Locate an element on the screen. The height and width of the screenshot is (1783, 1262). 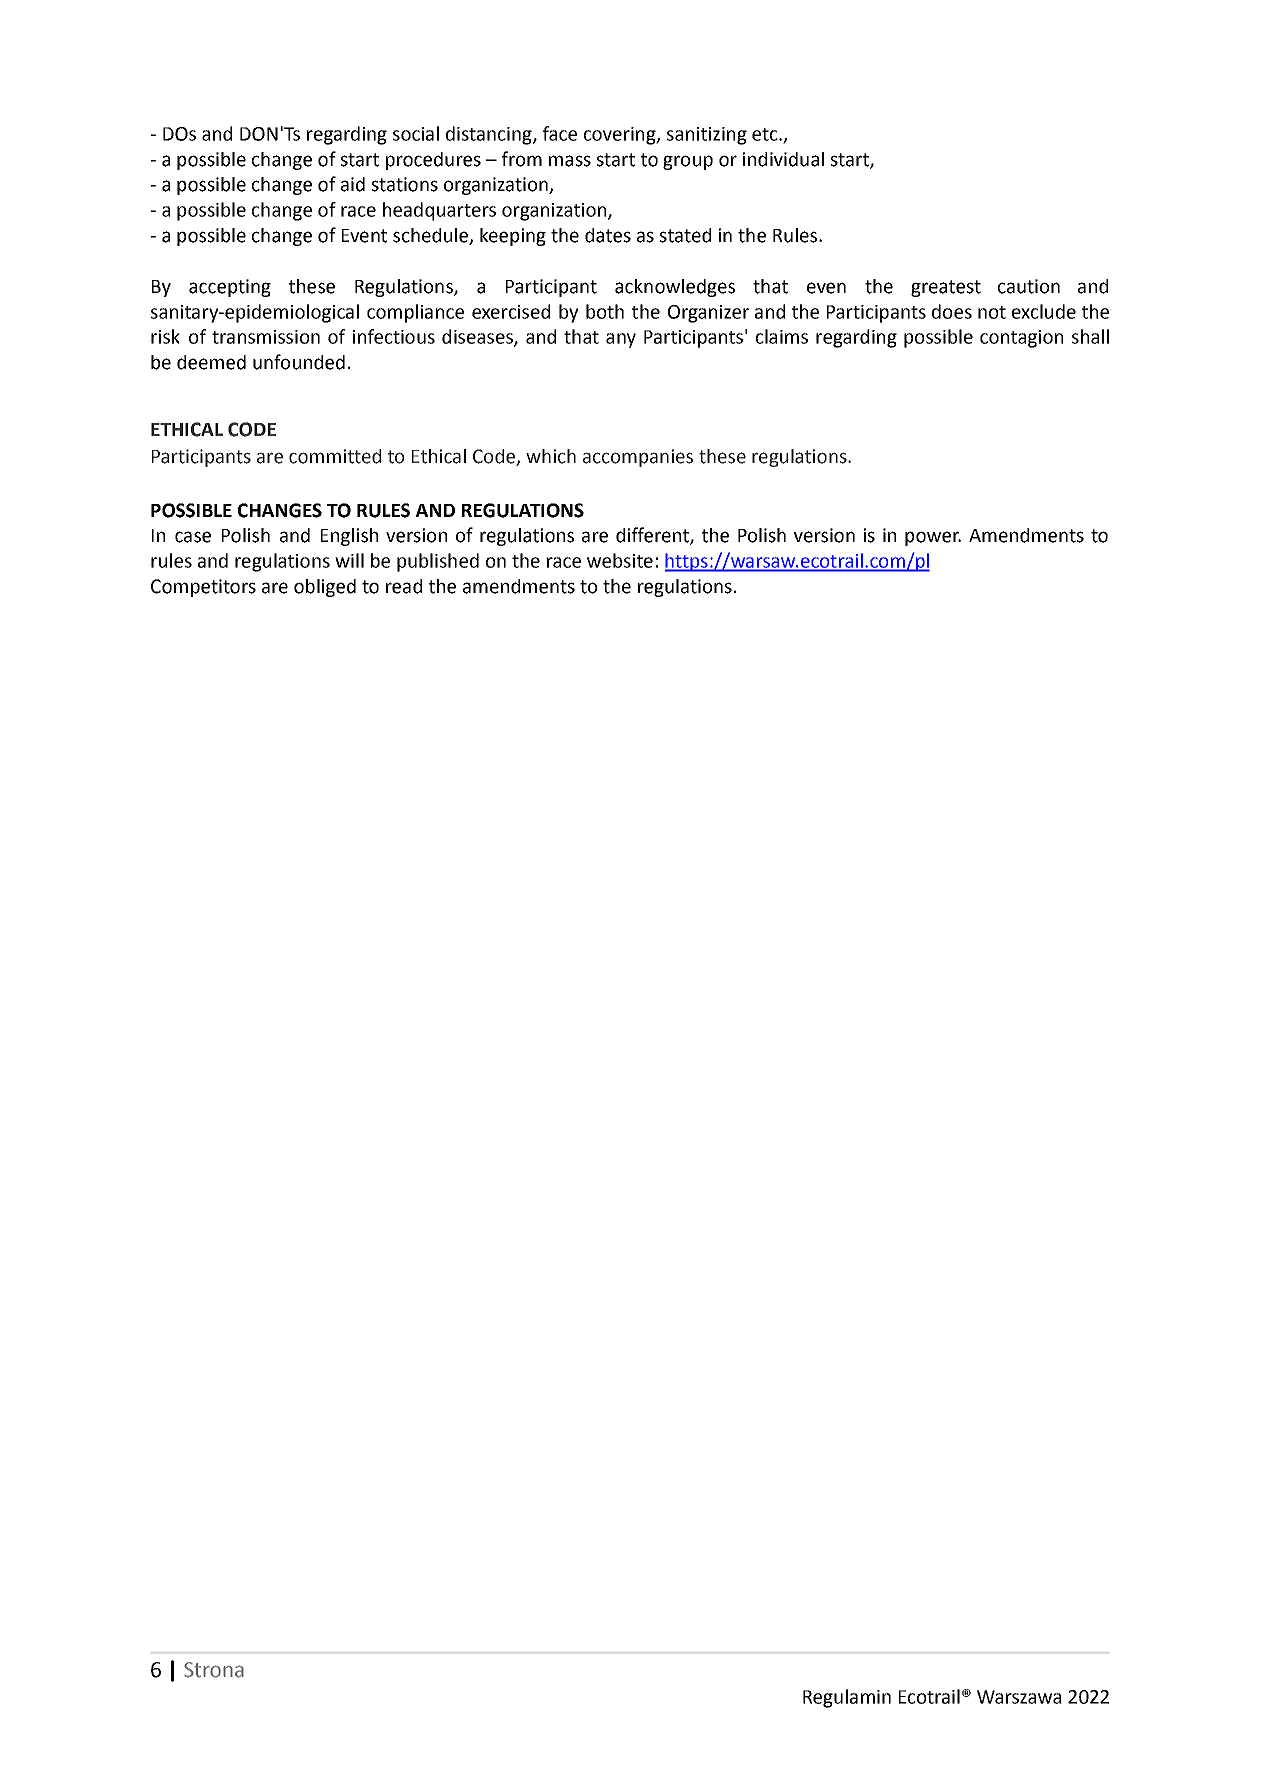
greatest is located at coordinates (946, 288).
